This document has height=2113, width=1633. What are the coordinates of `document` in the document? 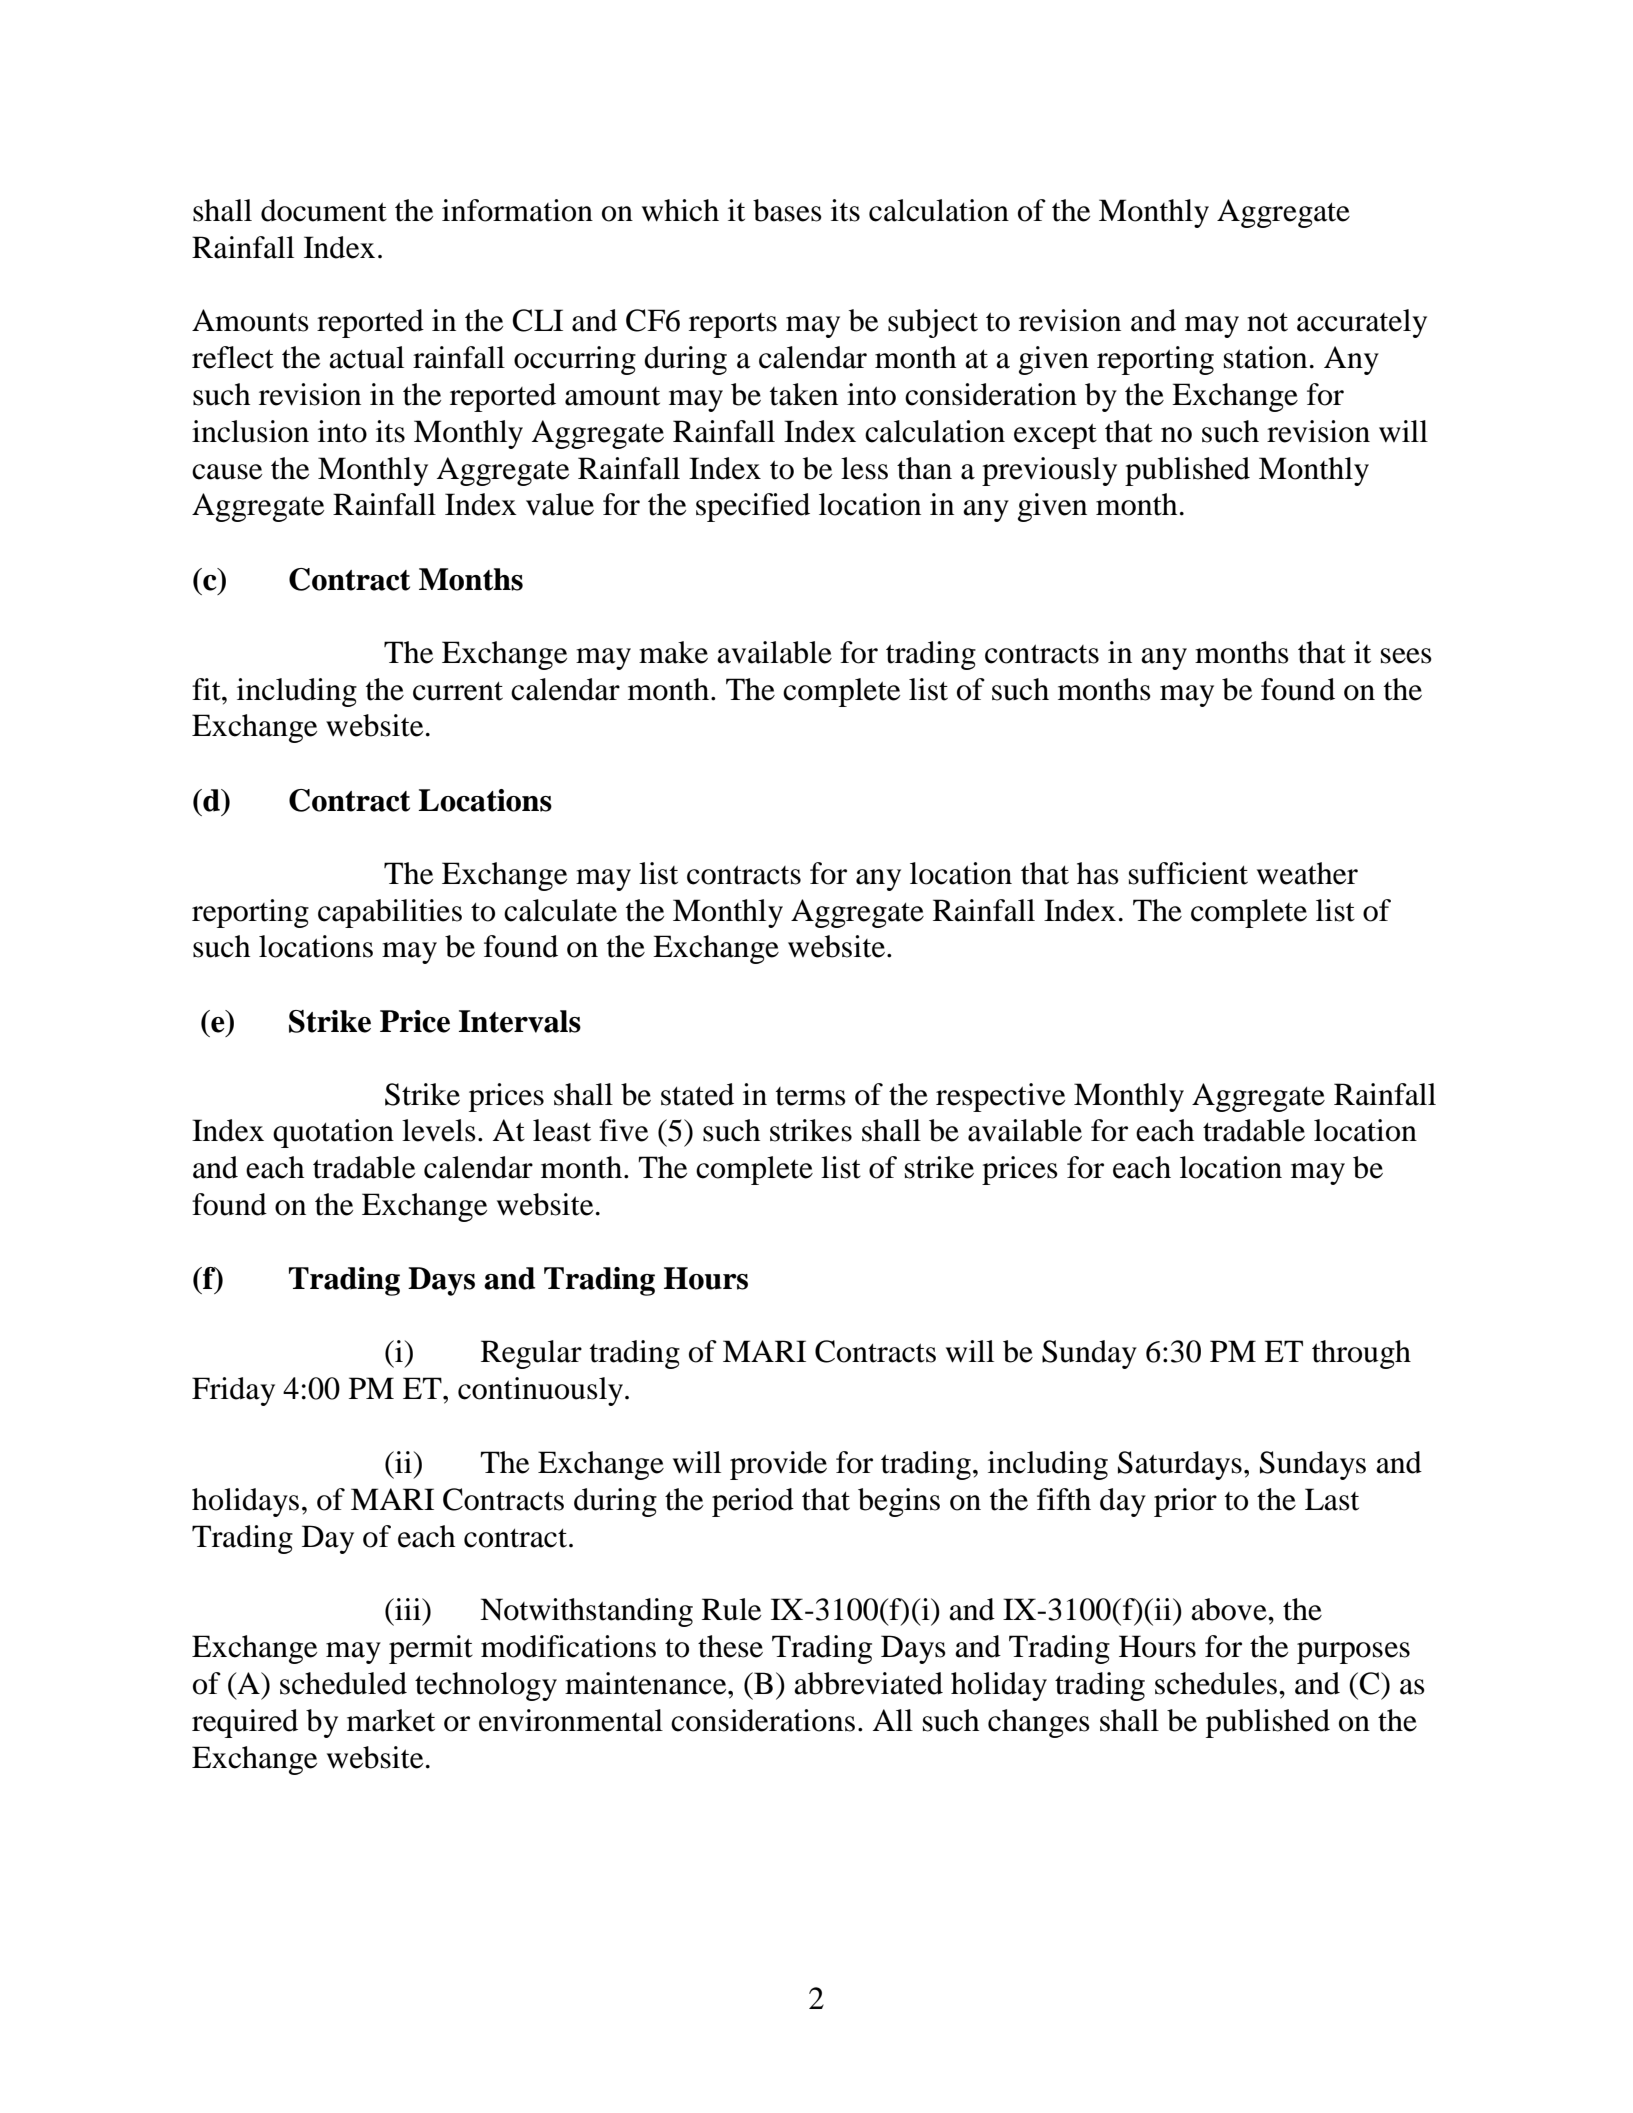 It's located at (324, 210).
